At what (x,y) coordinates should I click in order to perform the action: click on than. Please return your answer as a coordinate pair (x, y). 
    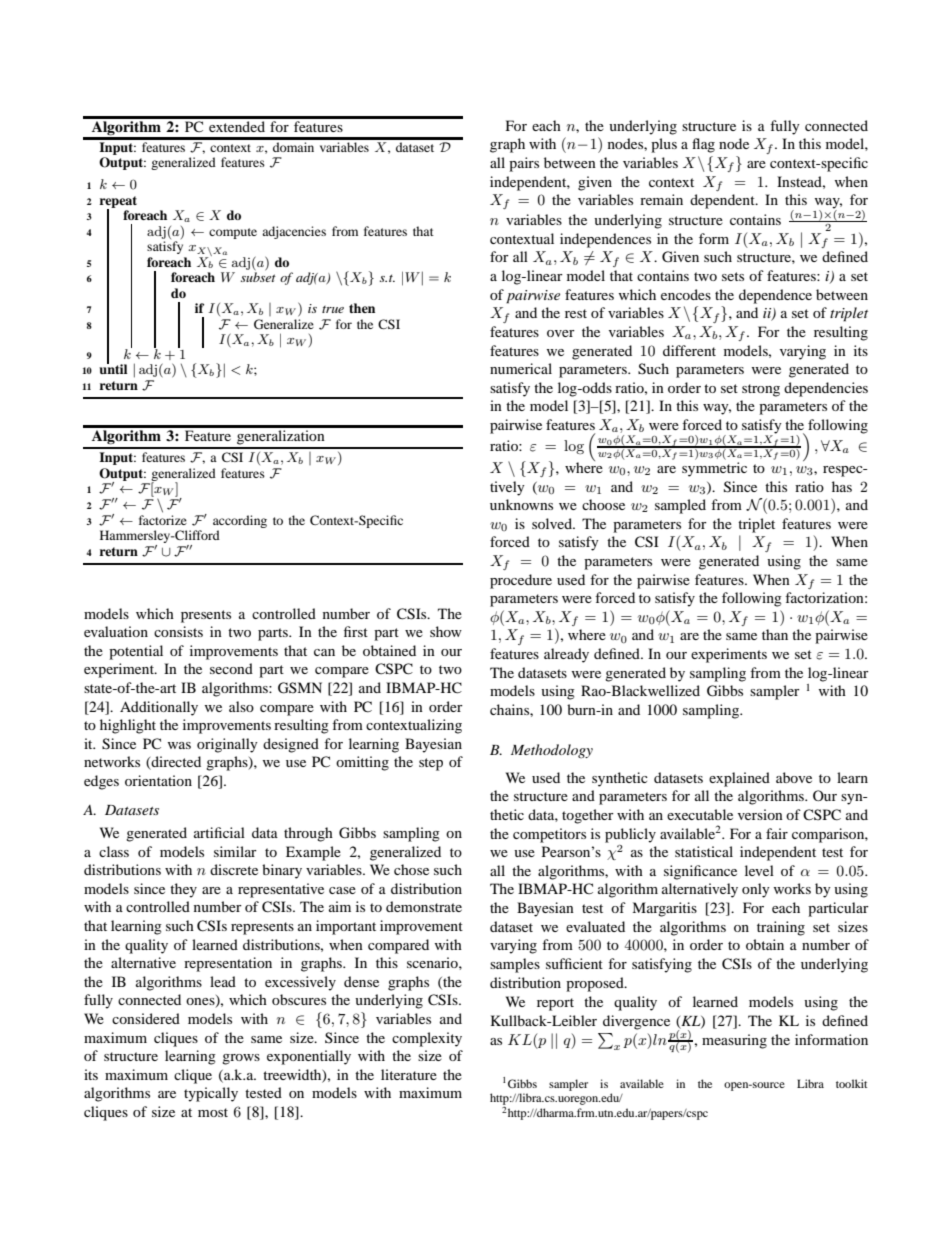
    Looking at the image, I should click on (775, 634).
